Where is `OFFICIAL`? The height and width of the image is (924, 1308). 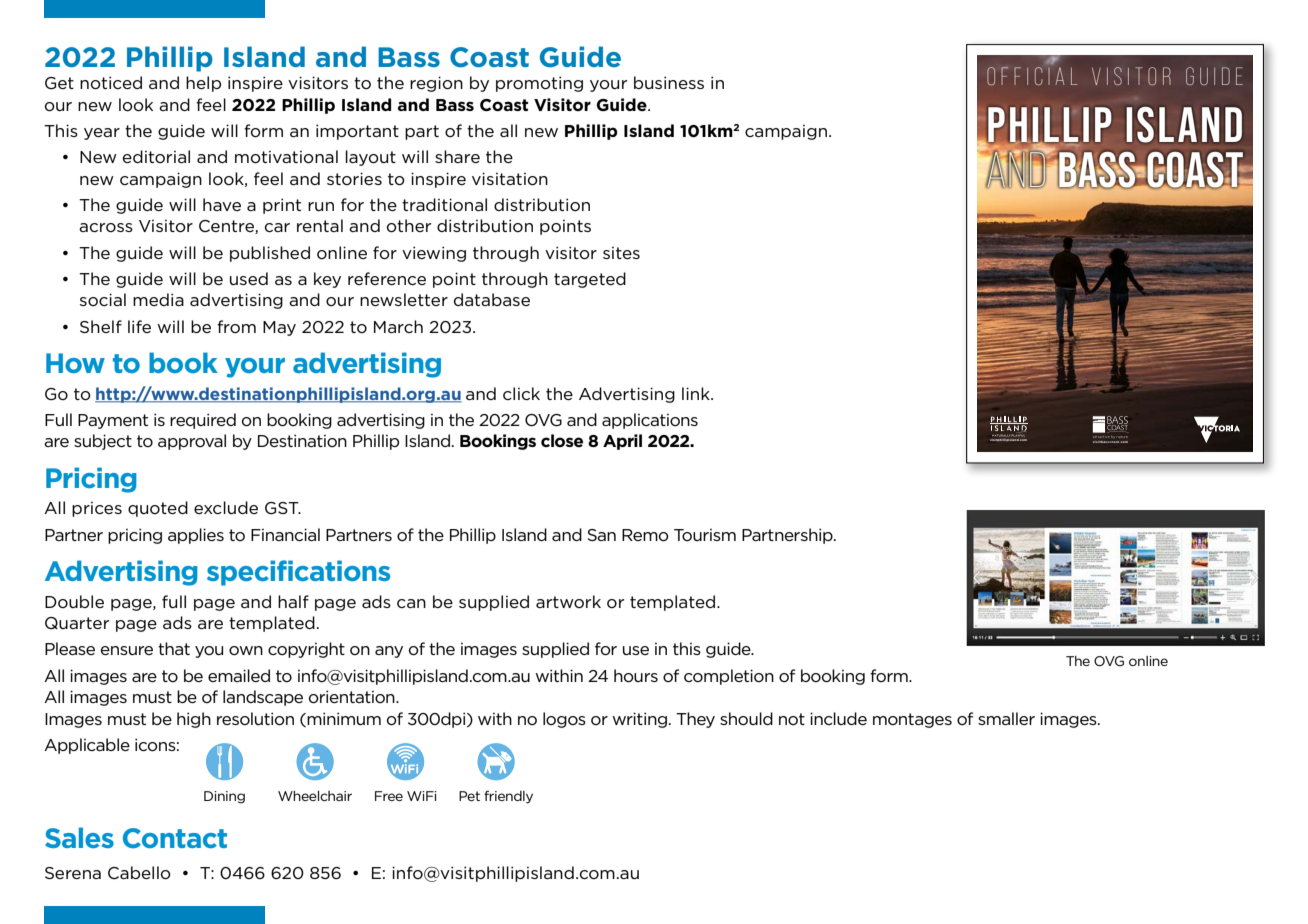
OFFICIAL is located at coordinates (1032, 76).
